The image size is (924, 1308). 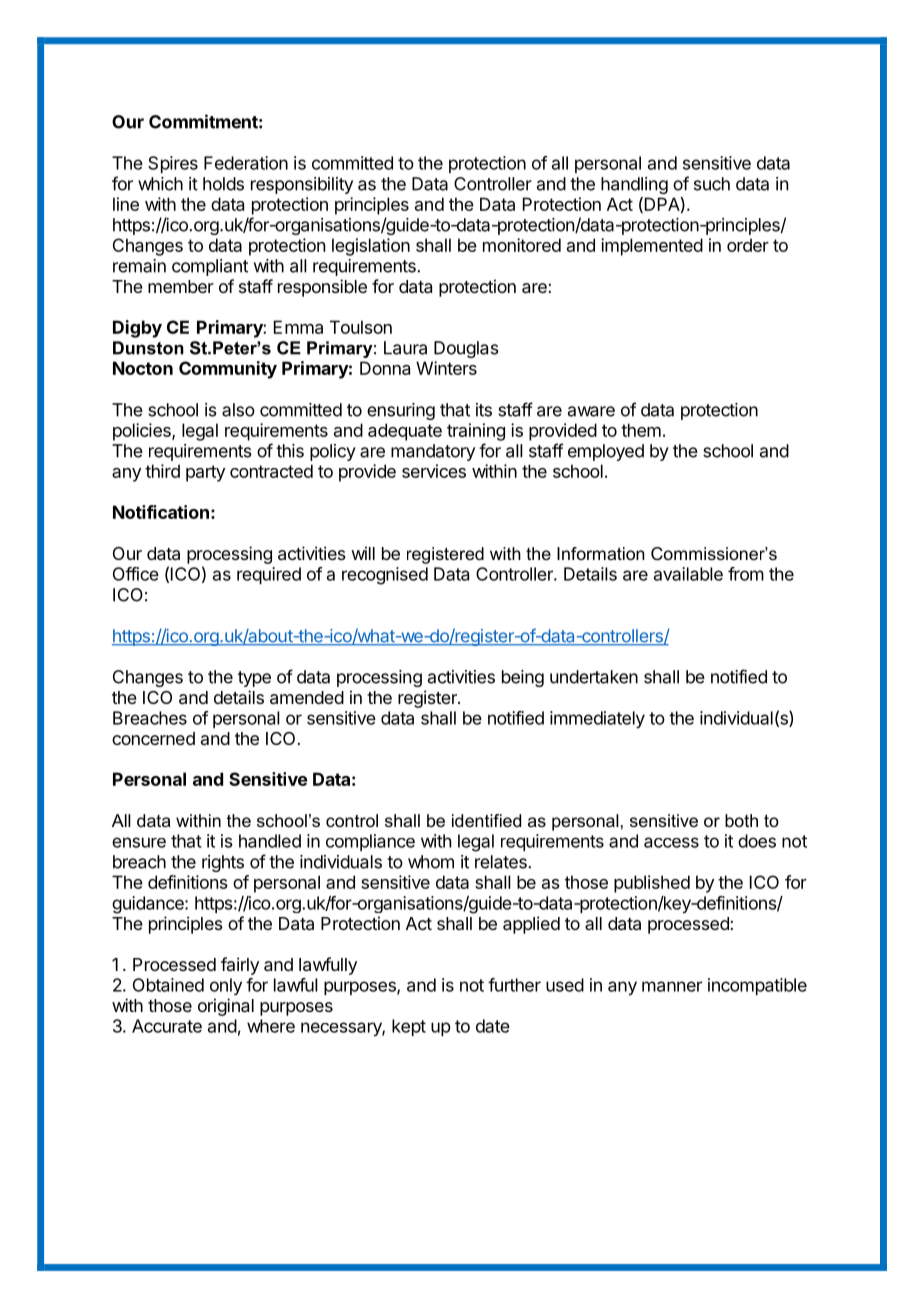 What do you see at coordinates (228, 370) in the screenshot?
I see `Community` at bounding box center [228, 370].
